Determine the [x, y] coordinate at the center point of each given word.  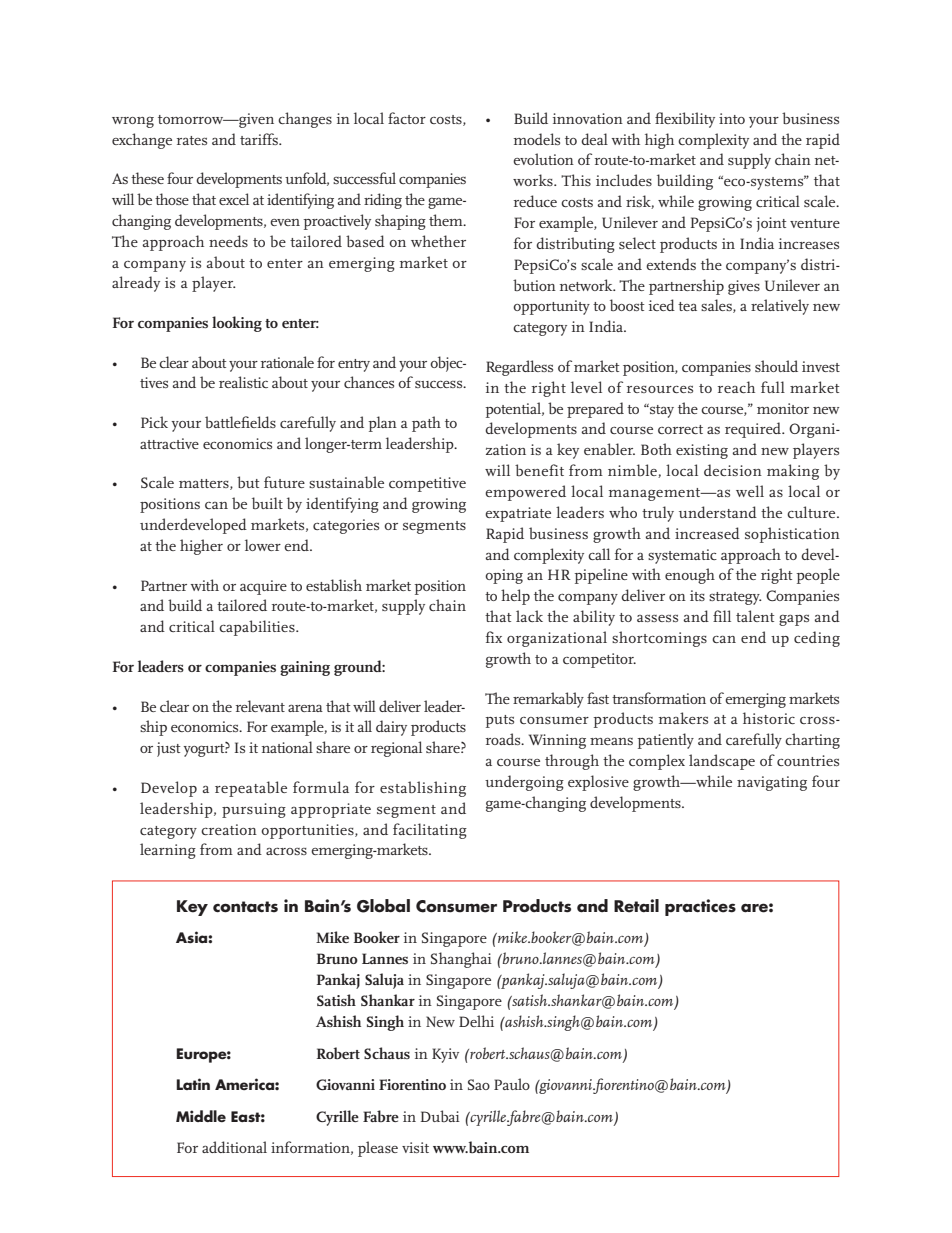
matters [205, 484]
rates [192, 140]
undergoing [524, 783]
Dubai [440, 1116]
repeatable [251, 789]
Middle [201, 1116]
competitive [427, 484]
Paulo [512, 1084]
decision [733, 470]
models [537, 139]
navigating [772, 783]
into [732, 118]
